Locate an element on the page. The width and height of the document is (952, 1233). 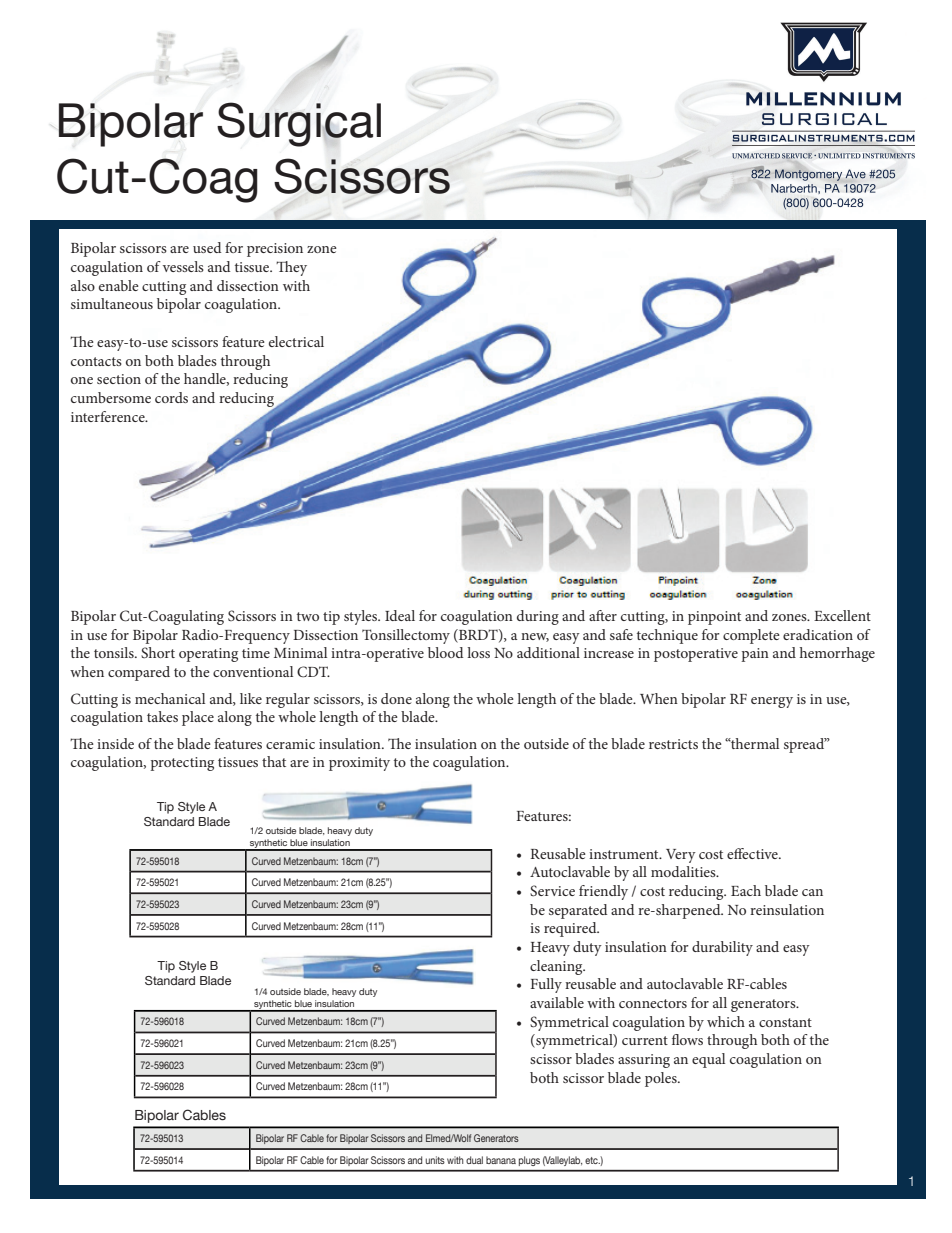
dual is located at coordinates (474, 1160).
